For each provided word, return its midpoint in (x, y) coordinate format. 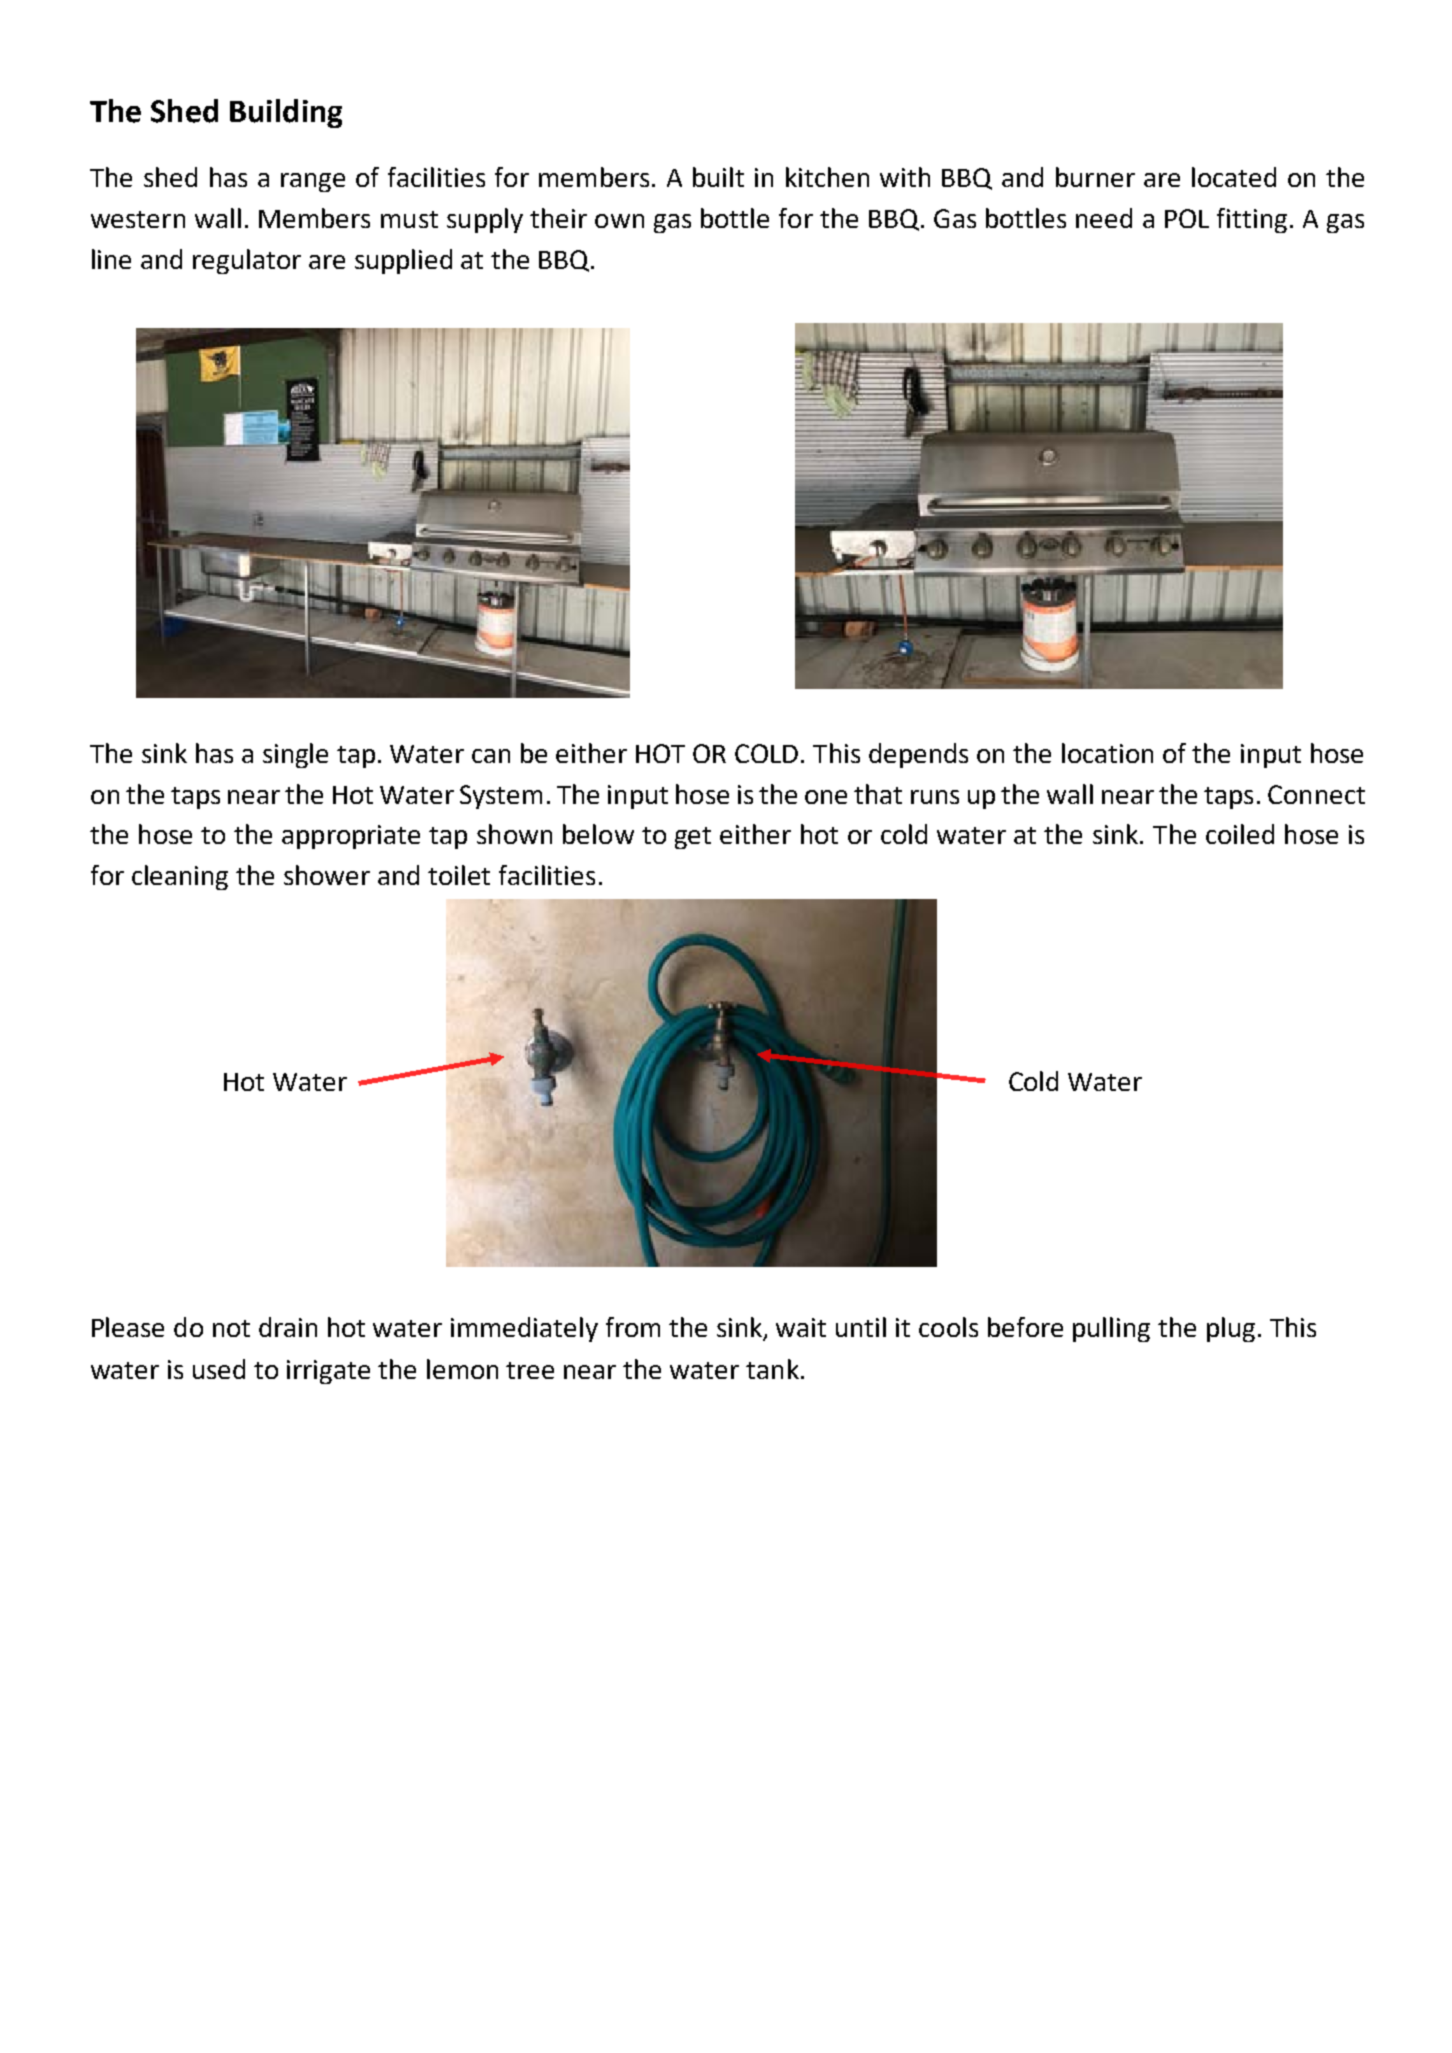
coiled (1240, 834)
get (693, 838)
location (1107, 753)
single (295, 755)
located (1234, 177)
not (231, 1328)
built (718, 177)
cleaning (180, 877)
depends (918, 755)
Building (286, 113)
